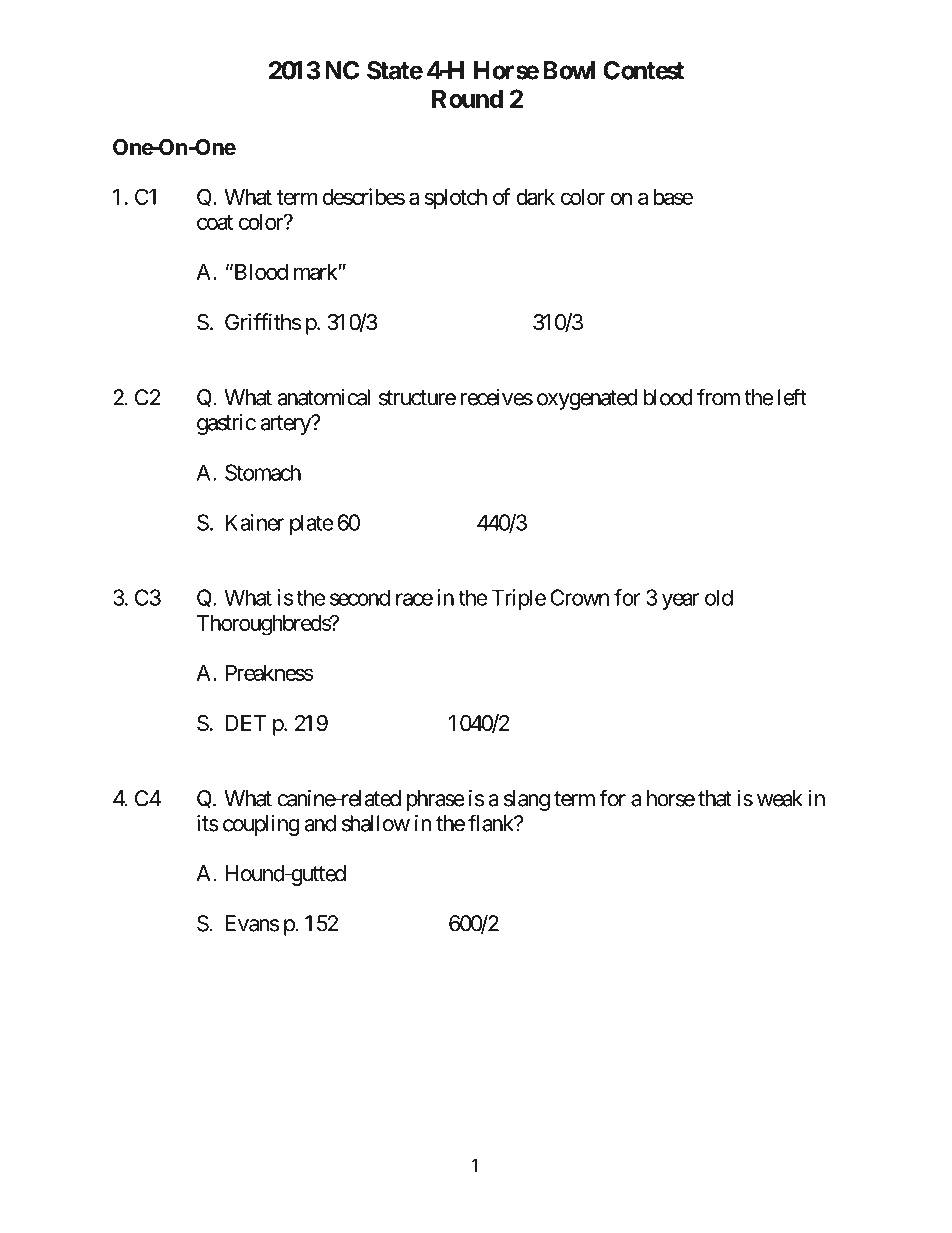 The width and height of the screenshot is (952, 1233). I want to click on left, so click(792, 397).
